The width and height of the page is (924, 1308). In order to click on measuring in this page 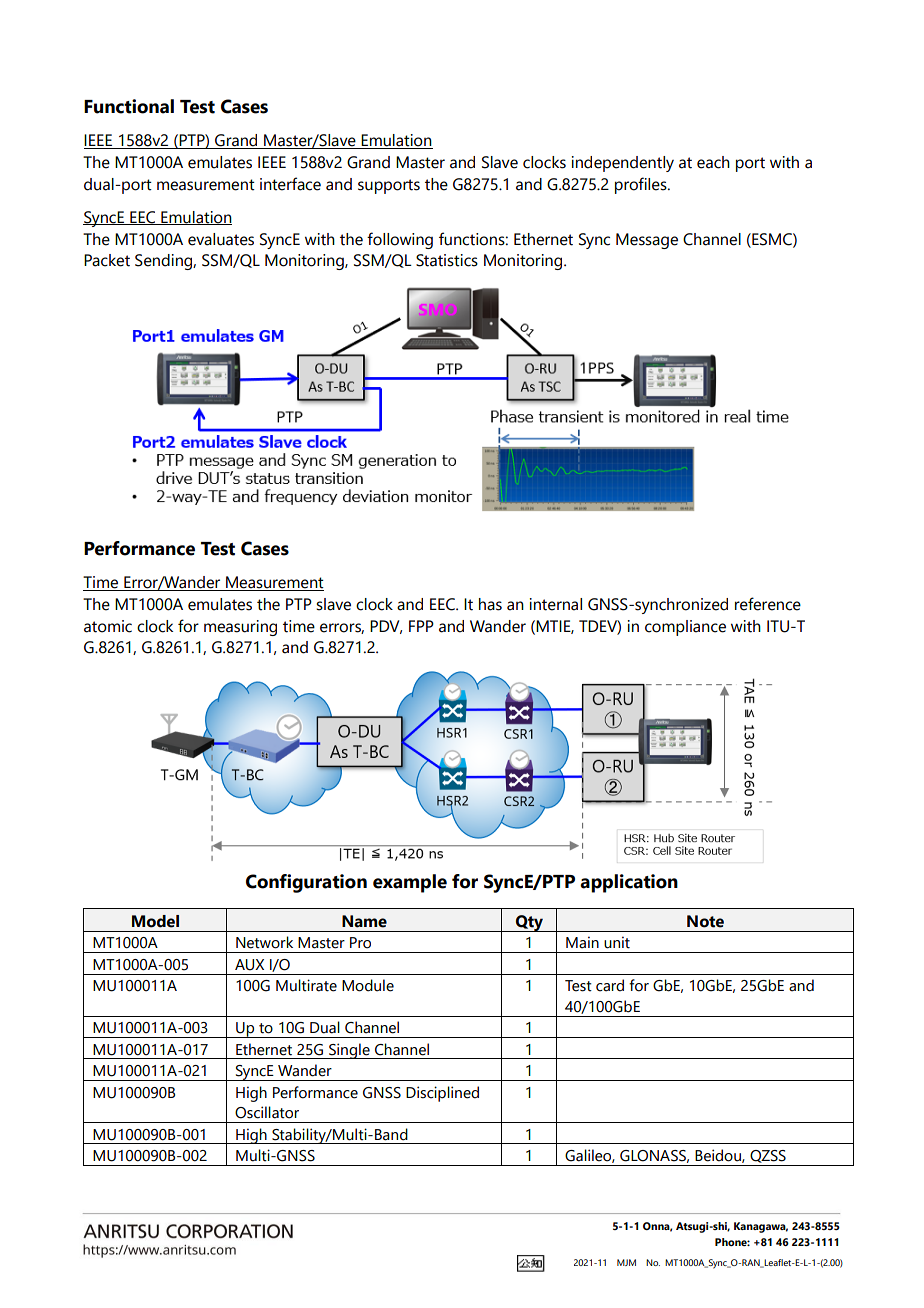, I will do `click(240, 628)`.
